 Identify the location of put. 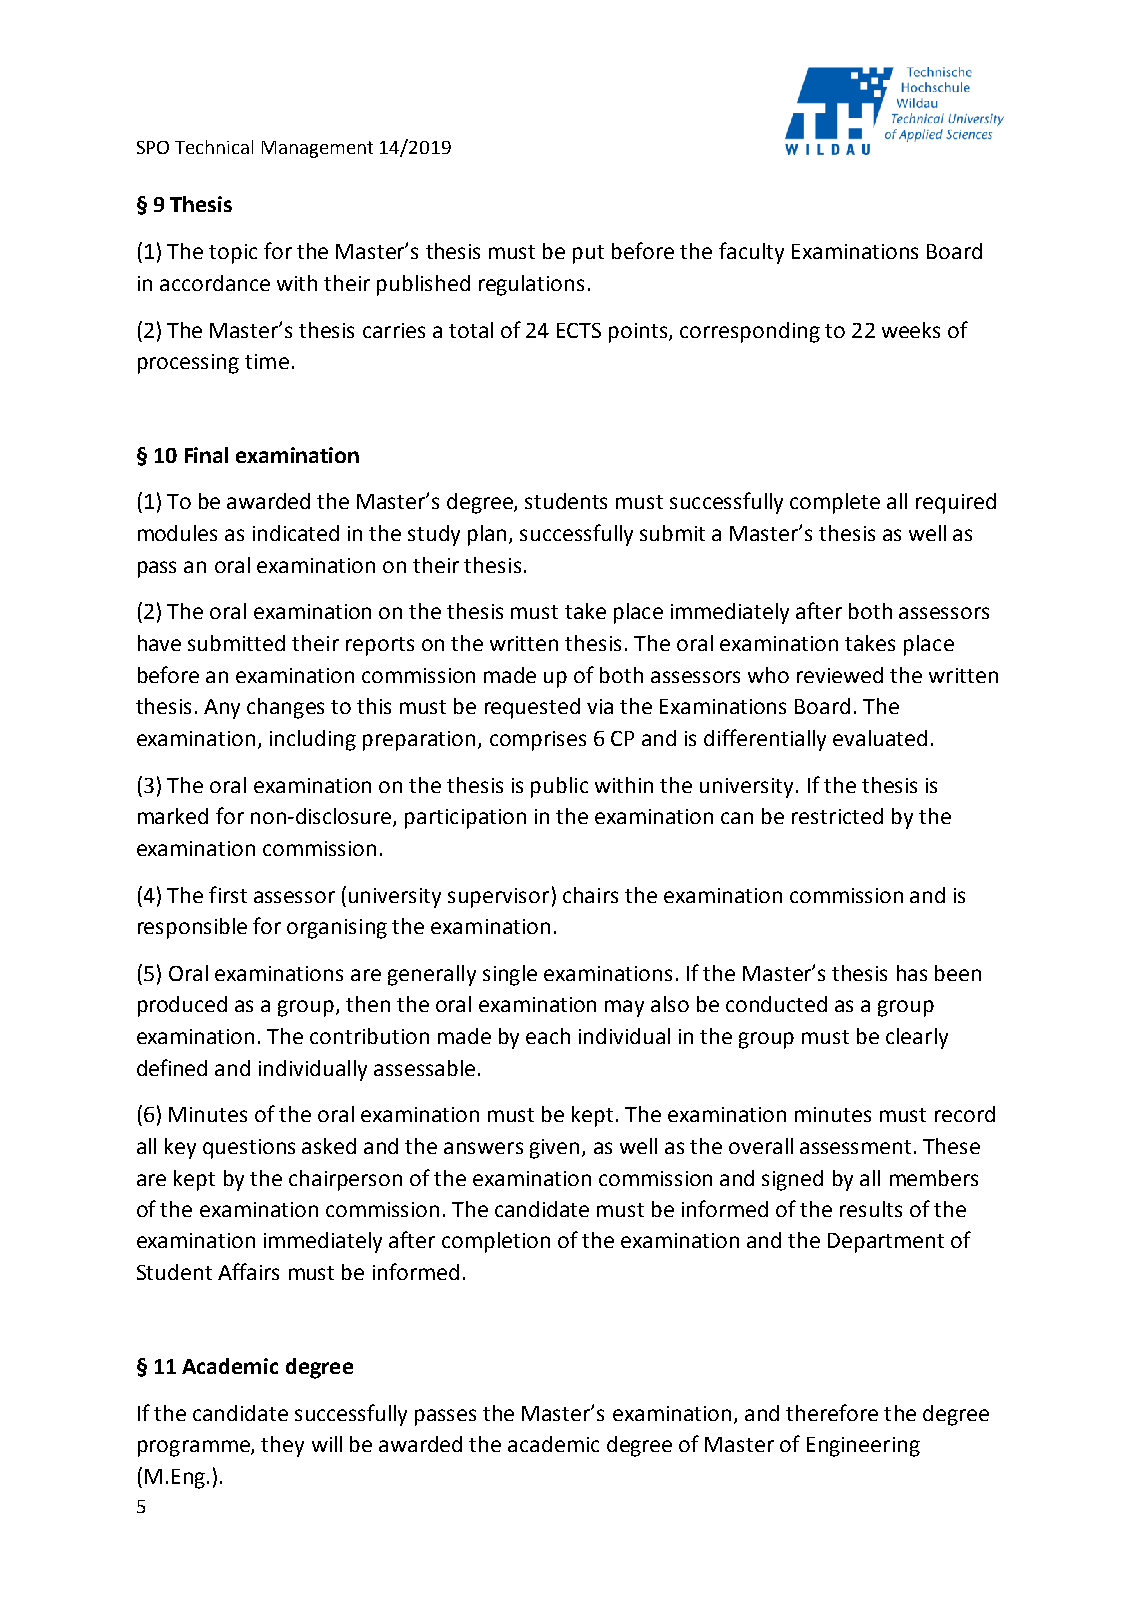
(588, 254).
